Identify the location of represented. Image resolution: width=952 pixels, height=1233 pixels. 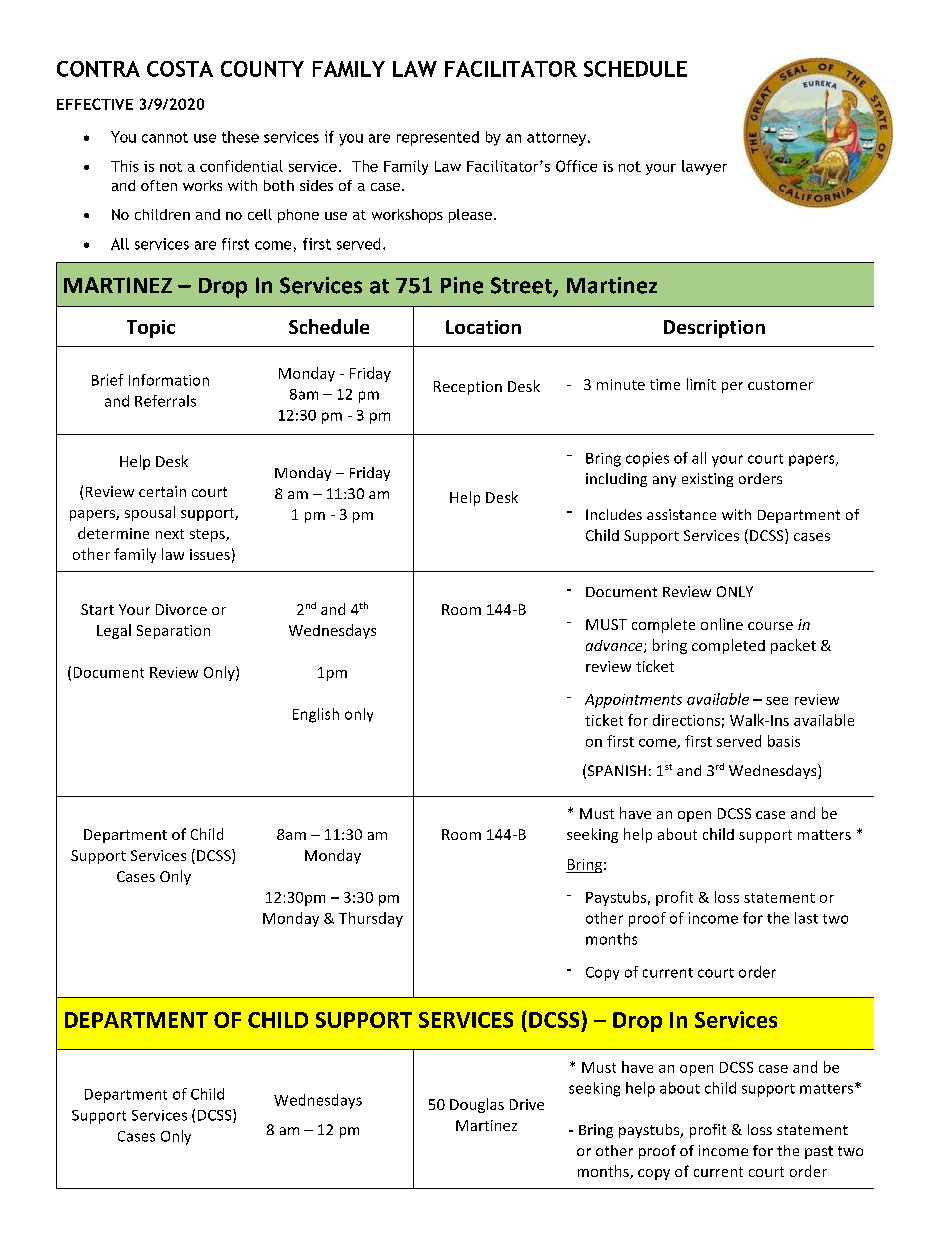
(438, 138).
